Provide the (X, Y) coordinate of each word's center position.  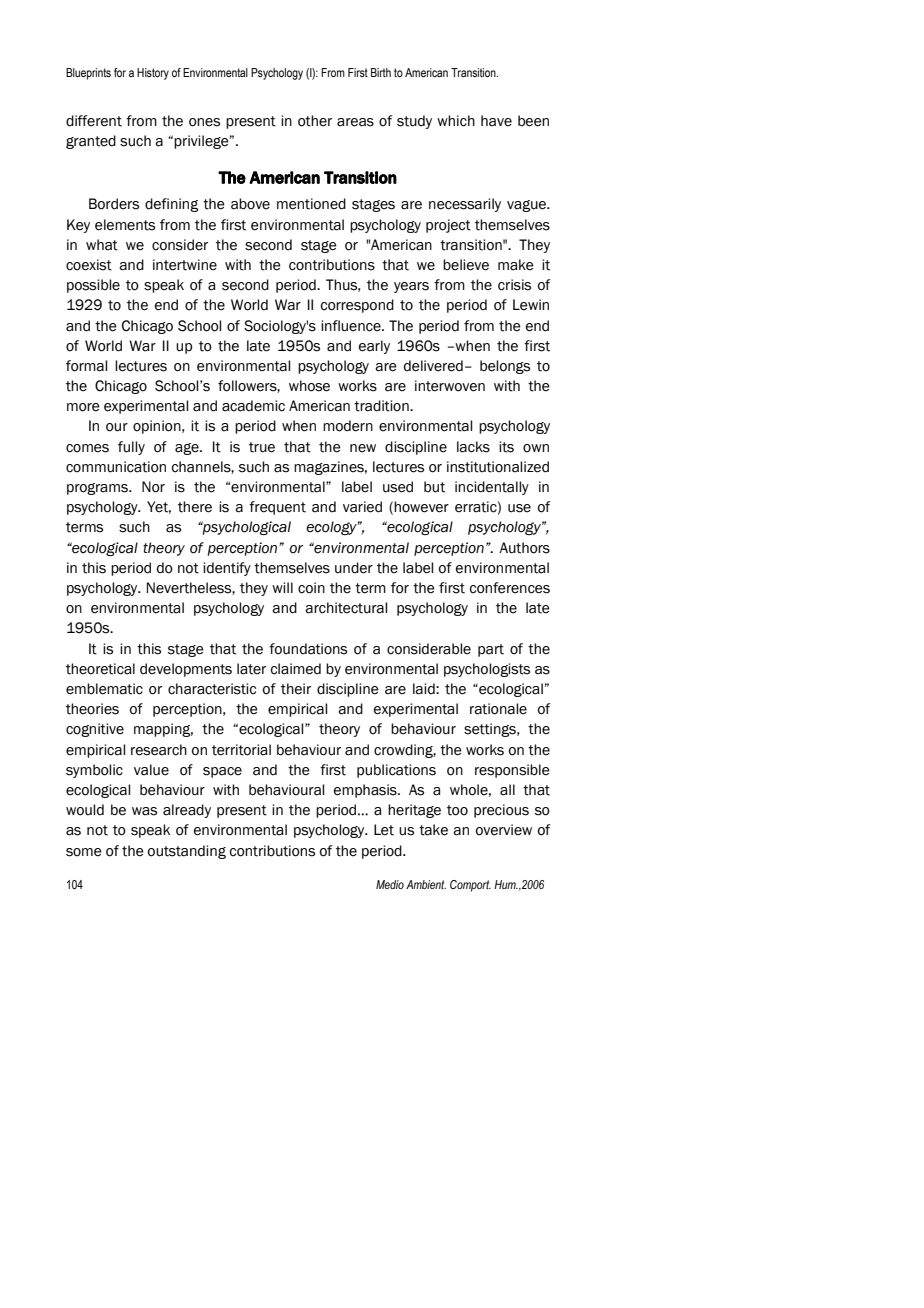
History (153, 74)
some (84, 852)
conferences (510, 588)
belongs (505, 367)
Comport (470, 886)
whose (309, 386)
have (496, 121)
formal (86, 366)
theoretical (100, 669)
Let (384, 830)
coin (311, 588)
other (315, 121)
